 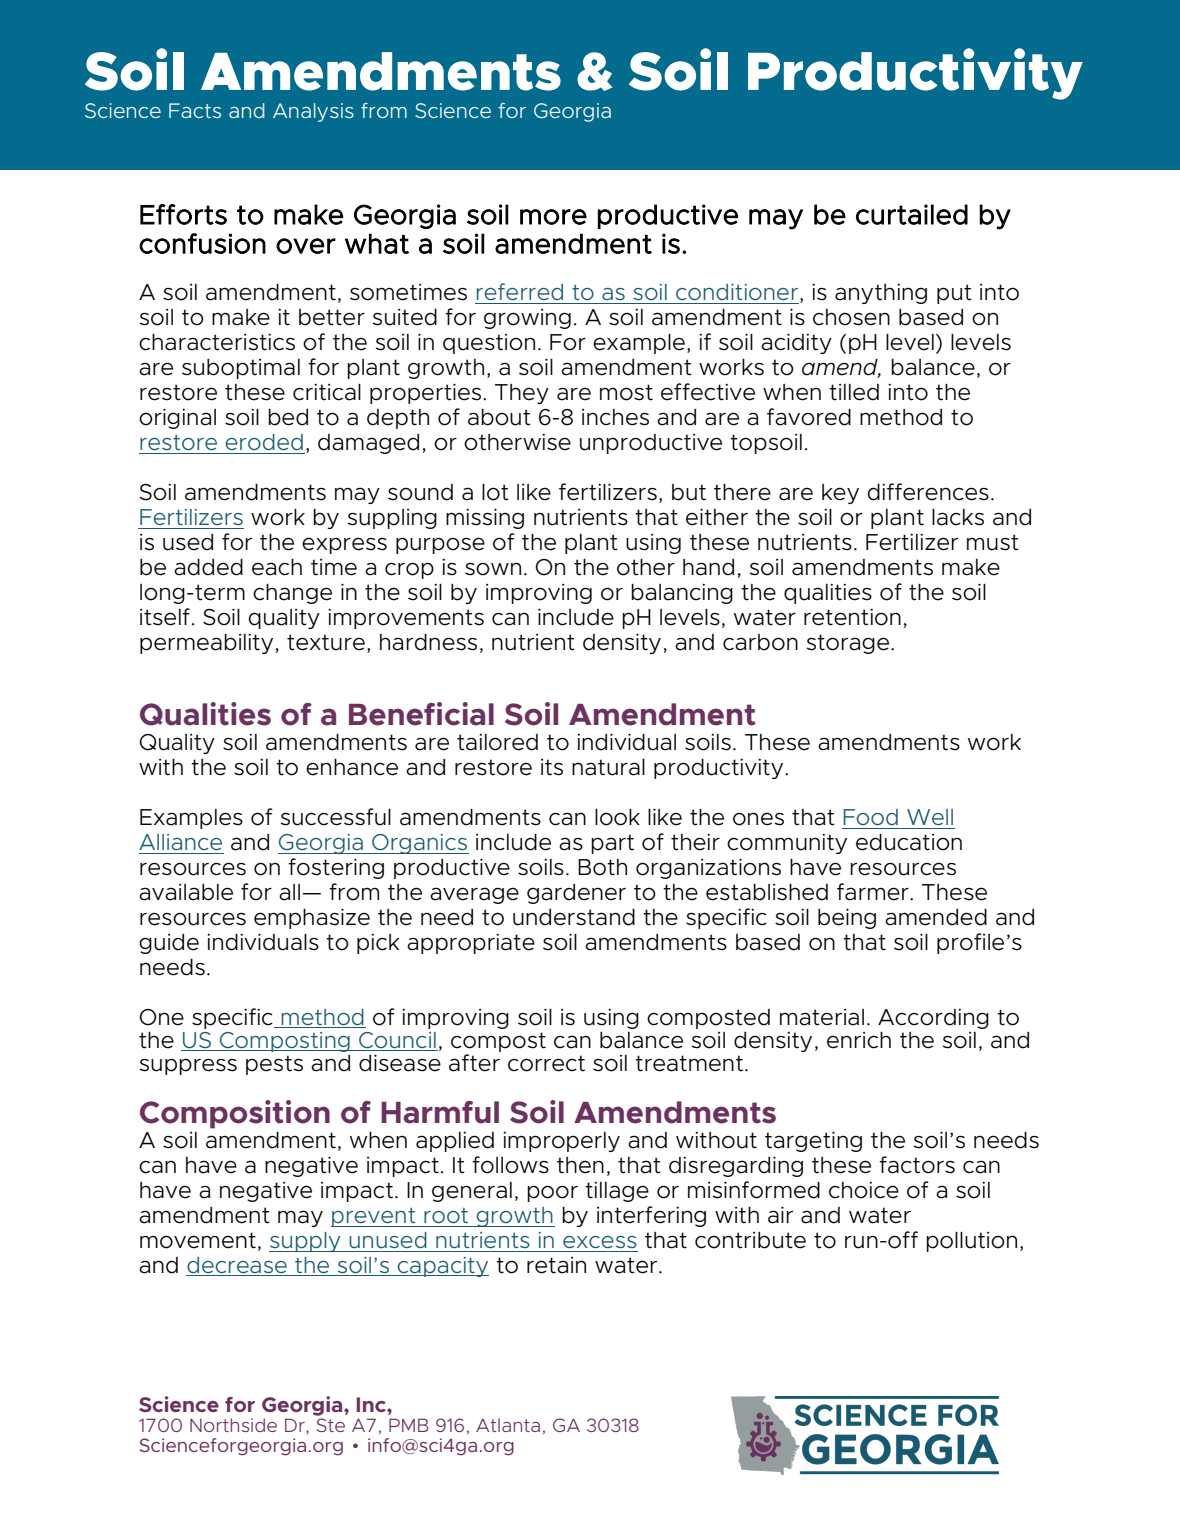 What do you see at coordinates (933, 1019) in the page?
I see `According` at bounding box center [933, 1019].
